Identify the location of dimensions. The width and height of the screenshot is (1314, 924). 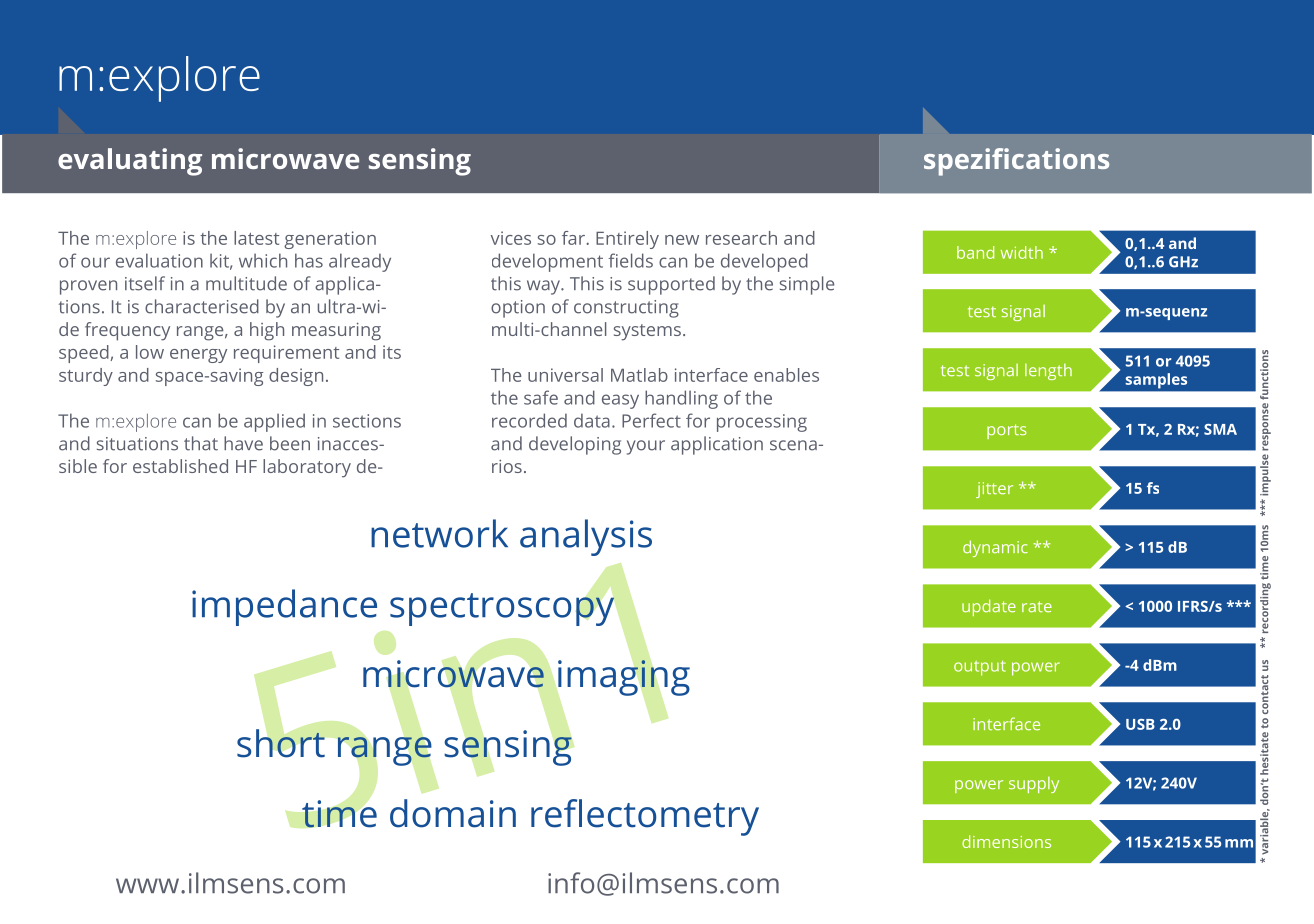
(1006, 841).
